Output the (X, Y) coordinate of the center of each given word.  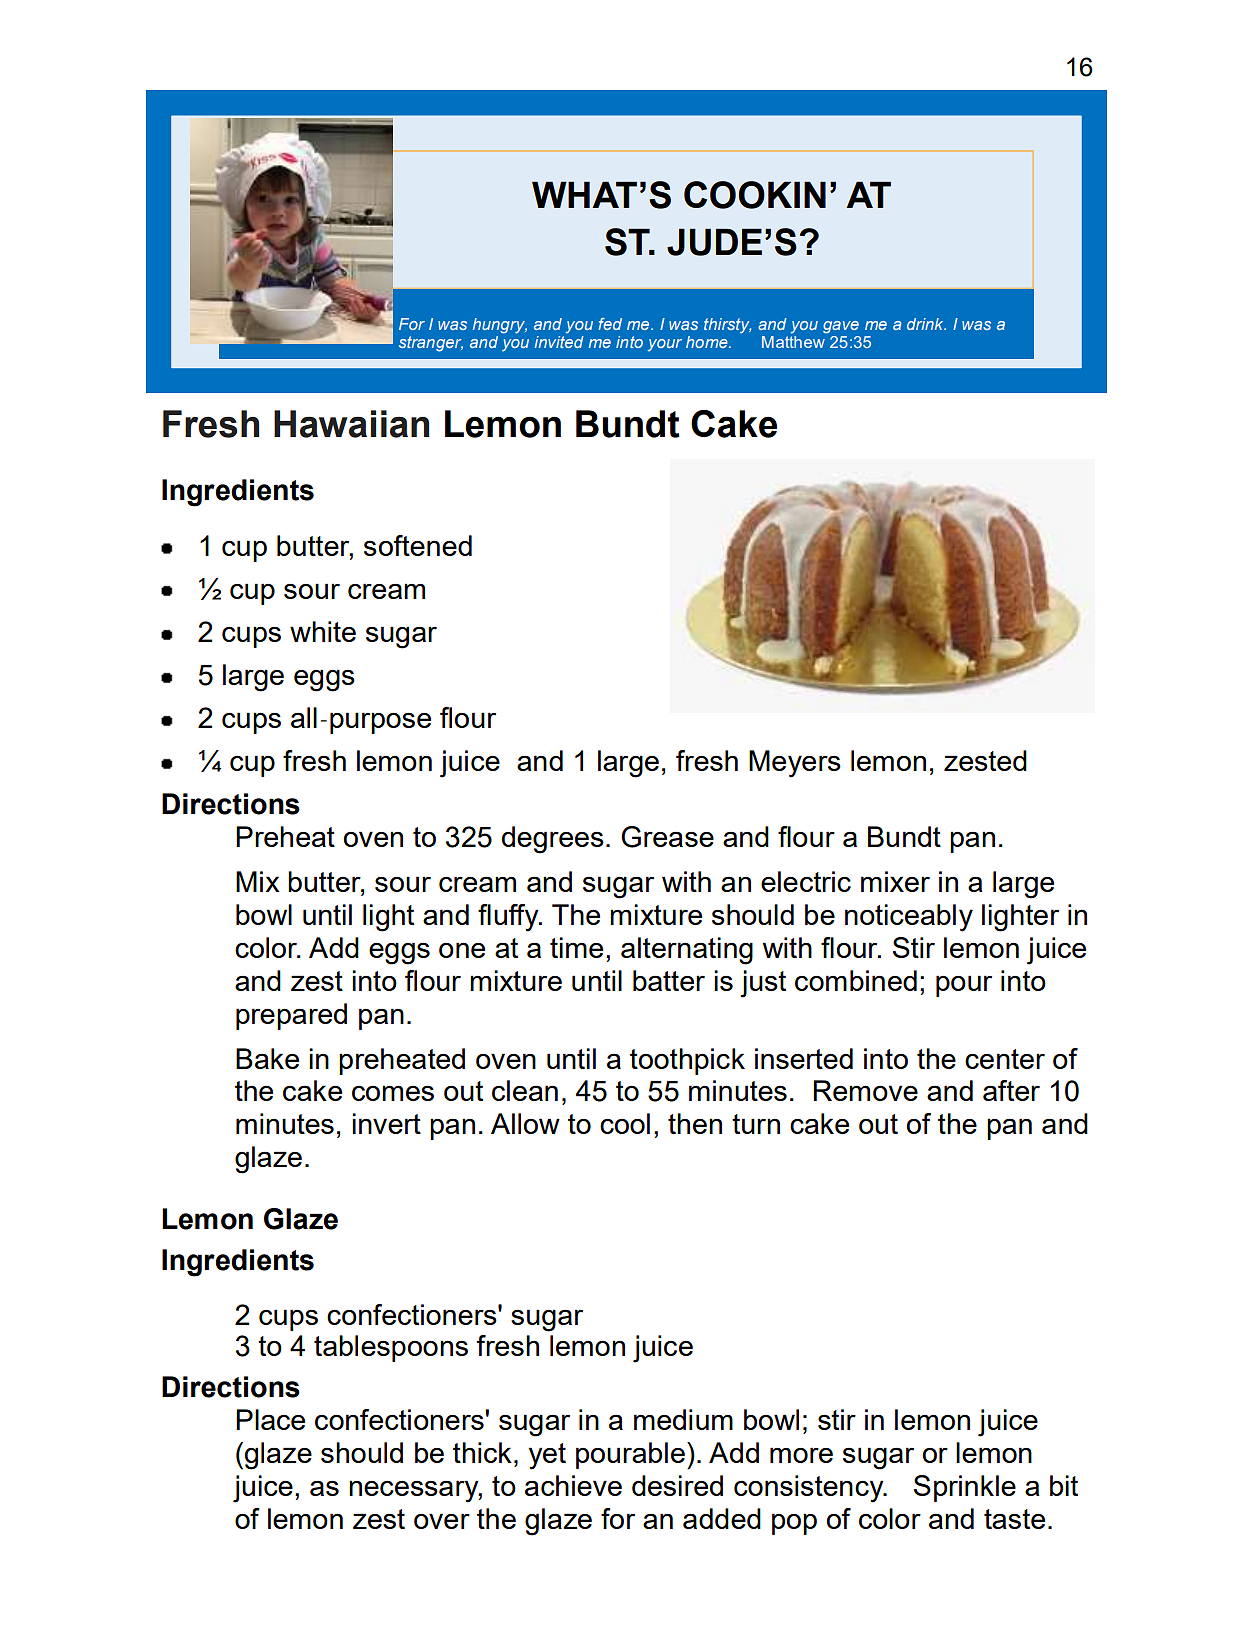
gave (841, 327)
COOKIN (755, 195)
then (695, 1123)
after (1011, 1090)
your (665, 345)
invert (386, 1123)
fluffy (509, 918)
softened (418, 545)
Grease (667, 837)
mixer (895, 881)
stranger (431, 344)
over (442, 1521)
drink (926, 324)
